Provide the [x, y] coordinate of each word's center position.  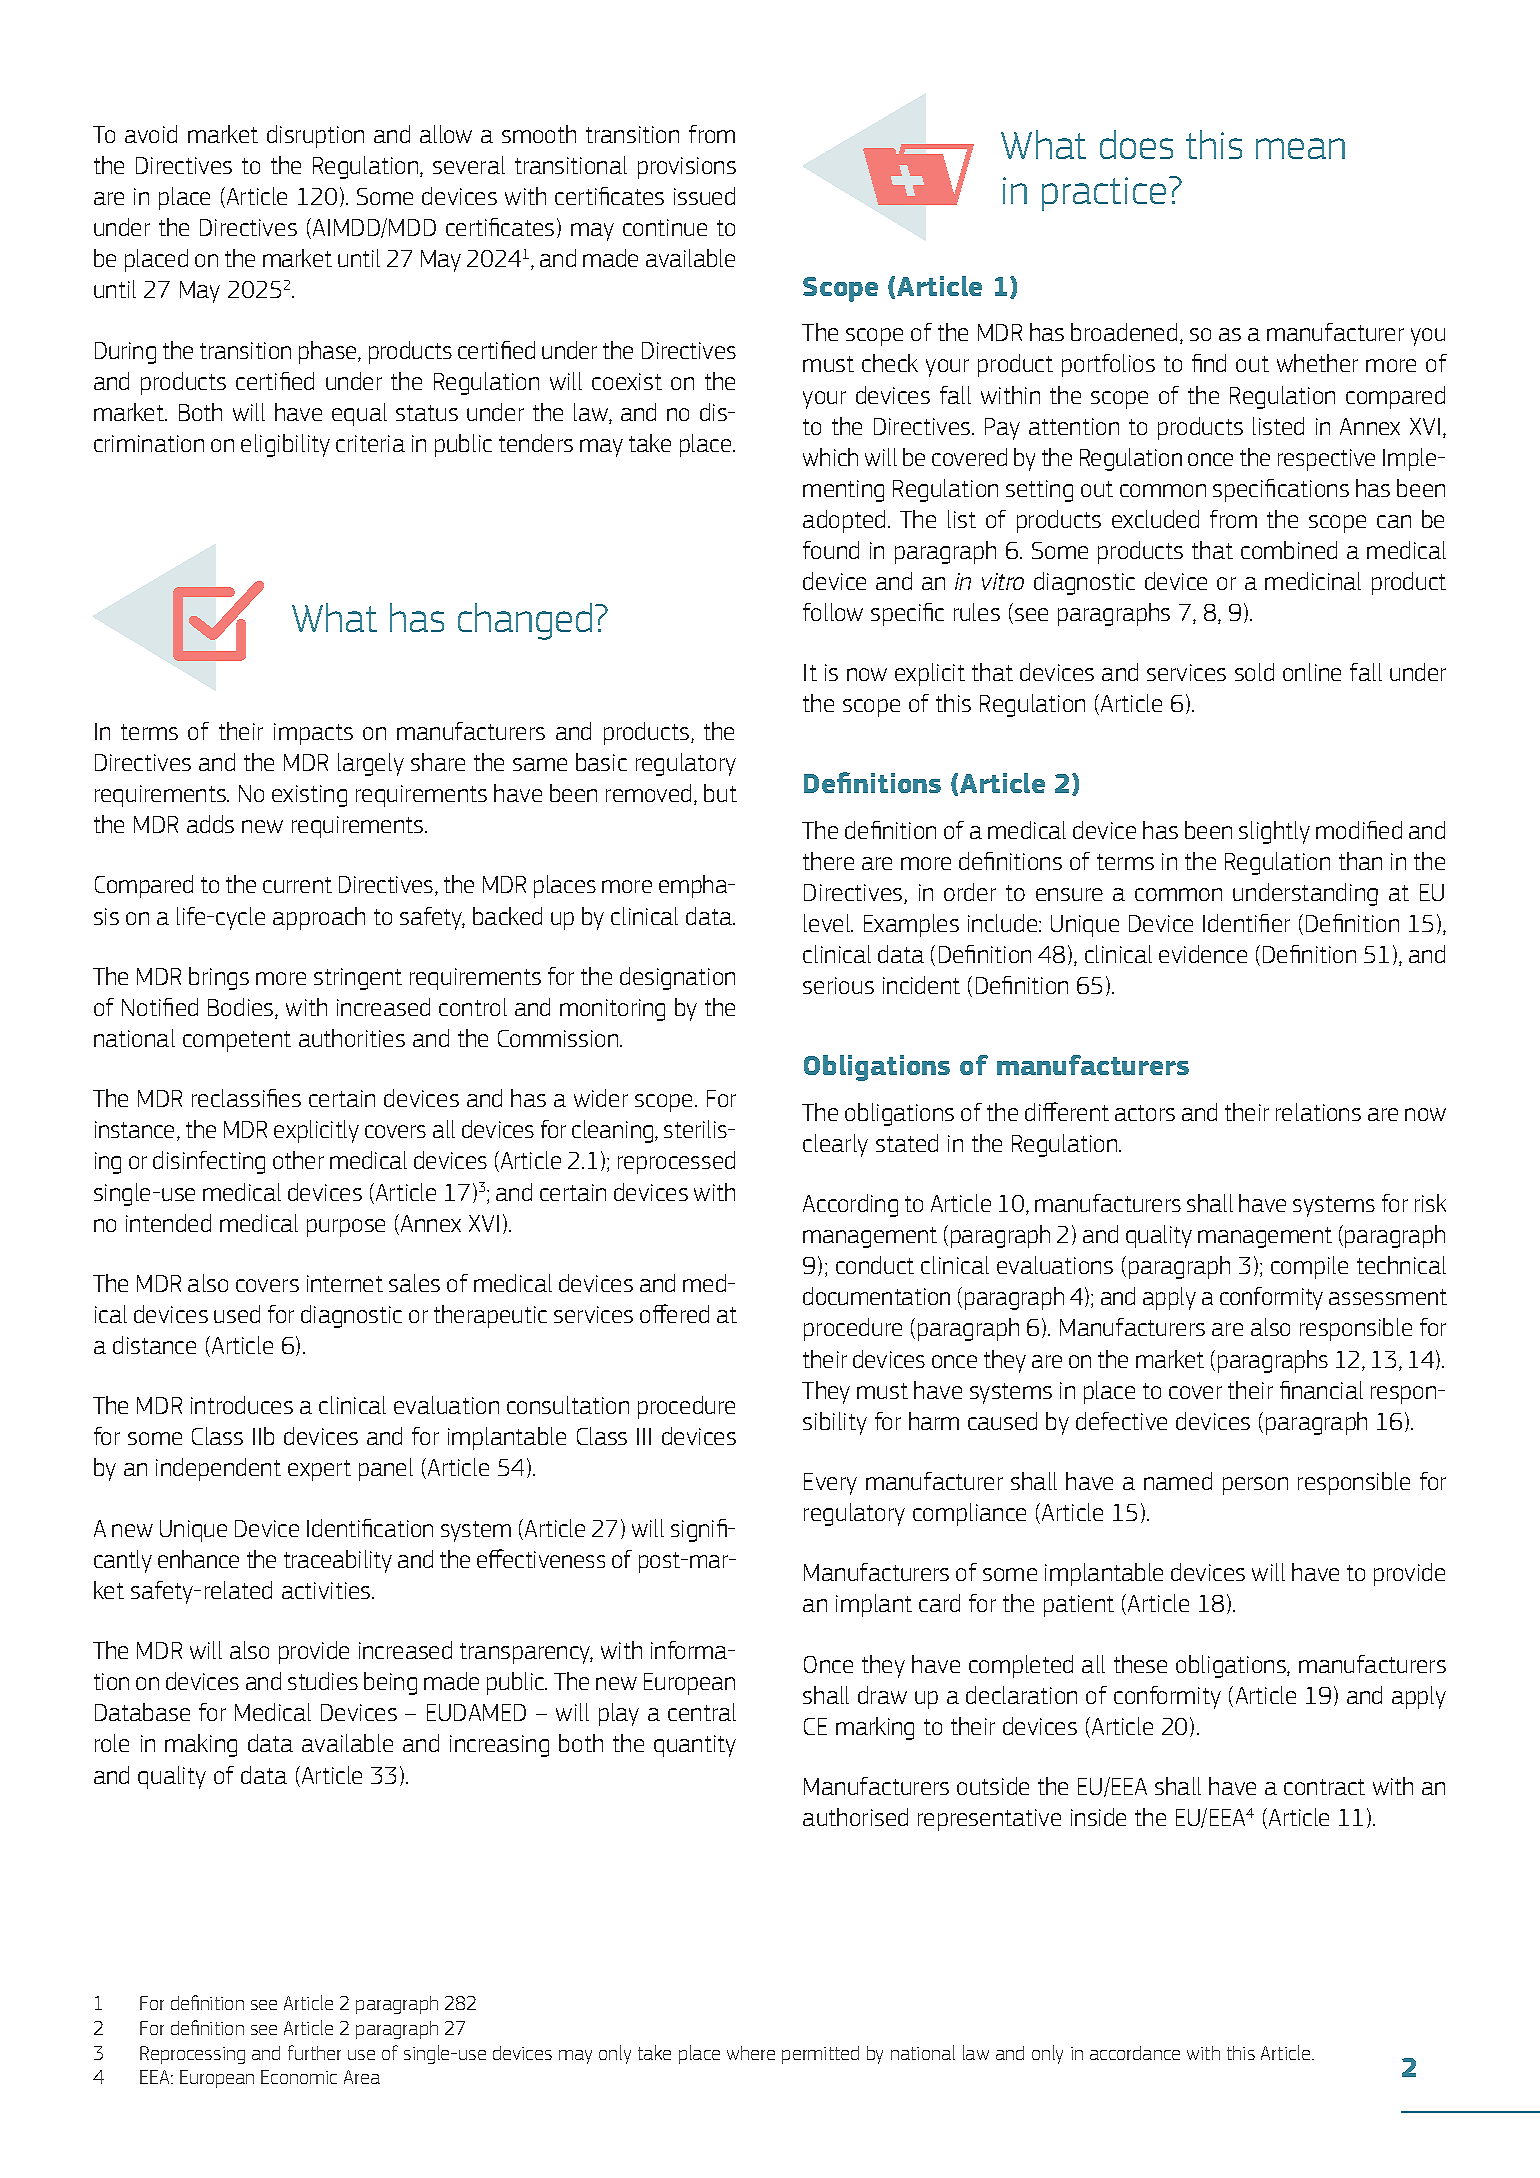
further [314, 2052]
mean [1300, 148]
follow [833, 612]
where [751, 2053]
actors [1145, 1113]
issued [704, 196]
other [298, 1160]
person [1255, 1486]
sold [1254, 672]
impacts [313, 734]
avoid [151, 134]
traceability [338, 1561]
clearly [835, 1145]
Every [830, 1484]
